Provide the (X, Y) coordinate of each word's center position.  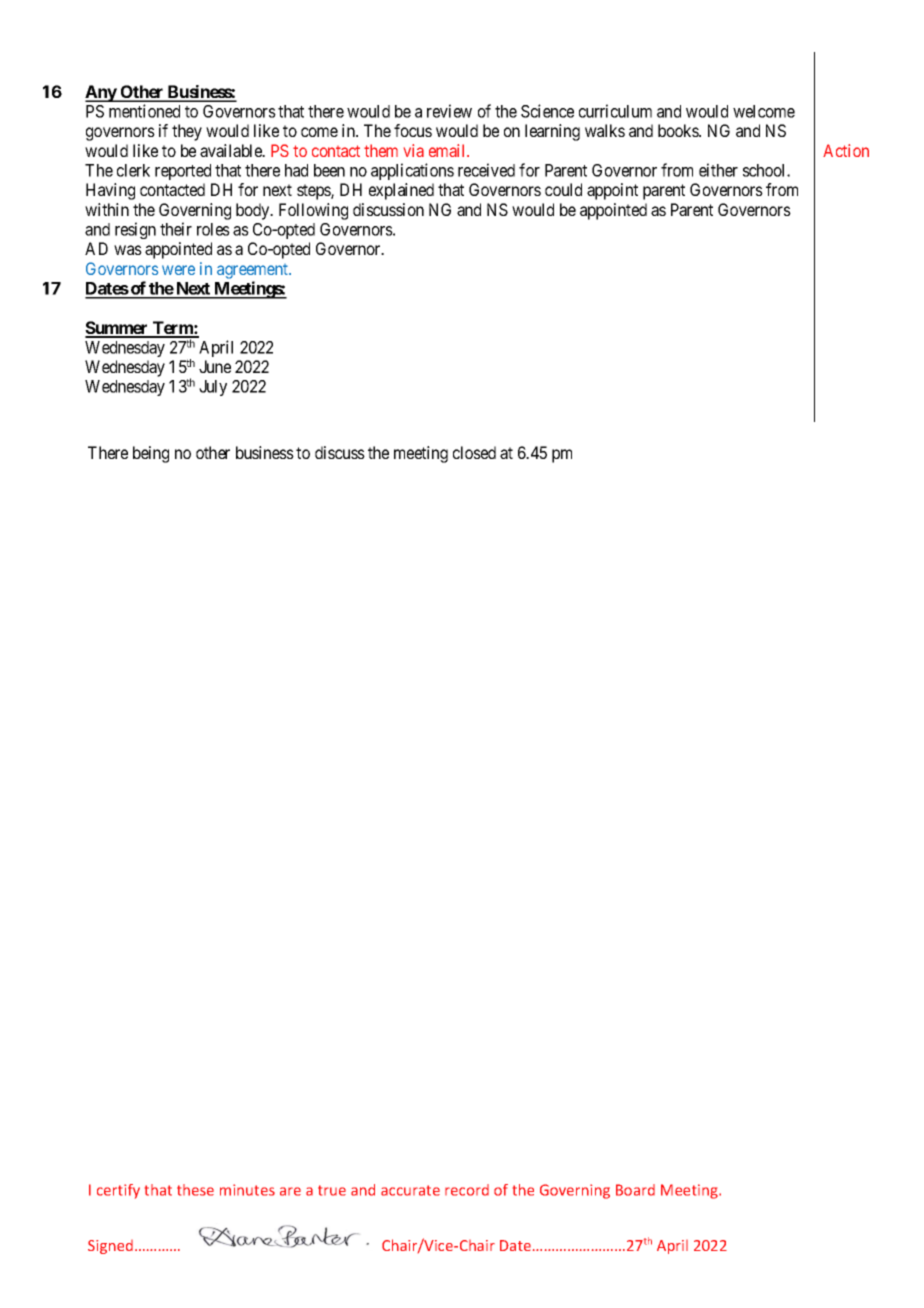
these (195, 1190)
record (467, 1190)
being (151, 454)
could (563, 189)
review (449, 111)
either (718, 170)
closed (474, 452)
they (187, 132)
